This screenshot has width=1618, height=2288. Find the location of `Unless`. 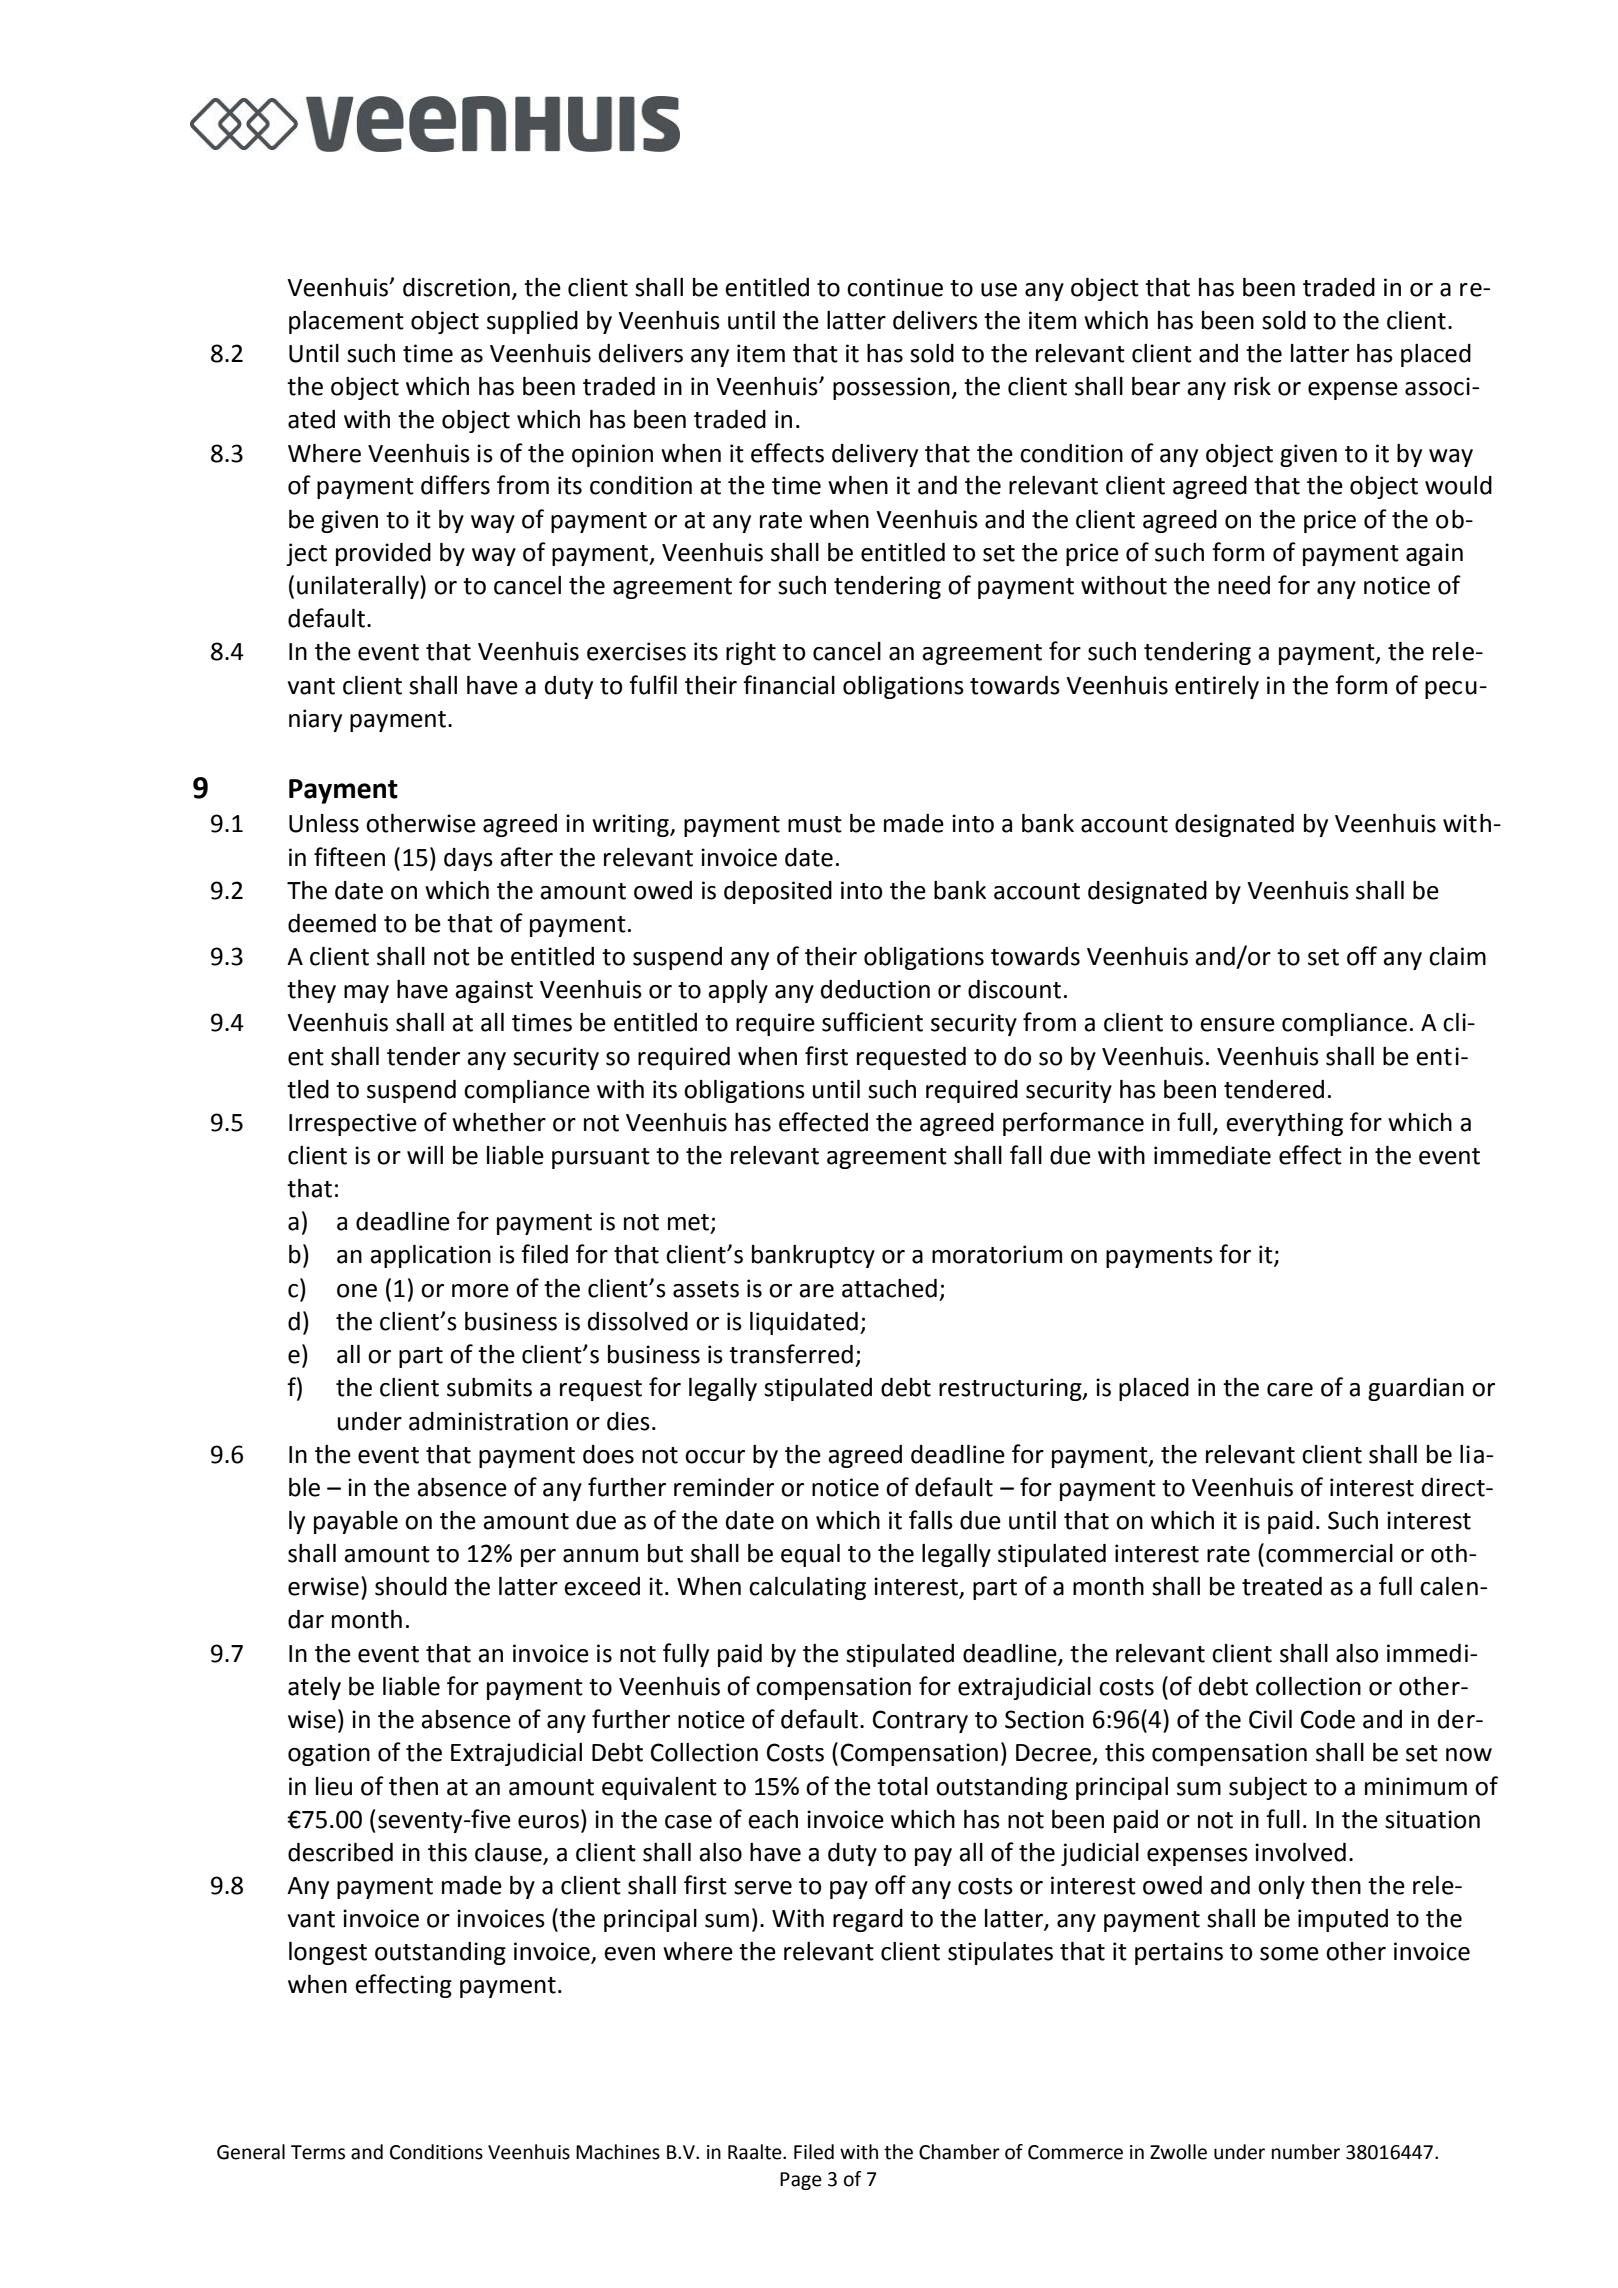

Unless is located at coordinates (324, 823).
